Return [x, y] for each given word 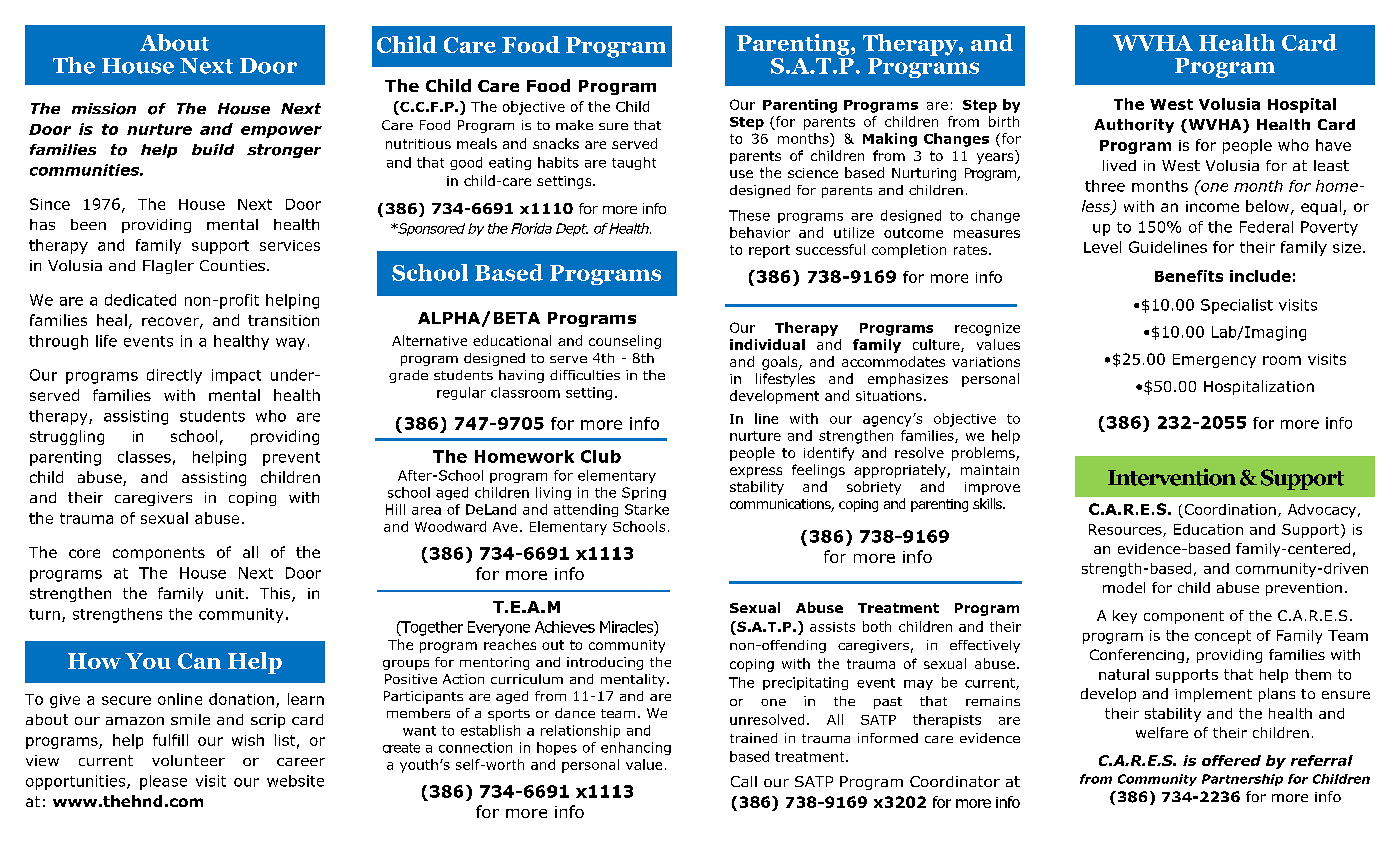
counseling [625, 342]
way [290, 344]
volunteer [188, 760]
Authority [1134, 126]
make [574, 125]
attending [586, 510]
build [213, 149]
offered [1231, 760]
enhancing [636, 748]
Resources [1126, 530]
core [84, 553]
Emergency [1214, 361]
